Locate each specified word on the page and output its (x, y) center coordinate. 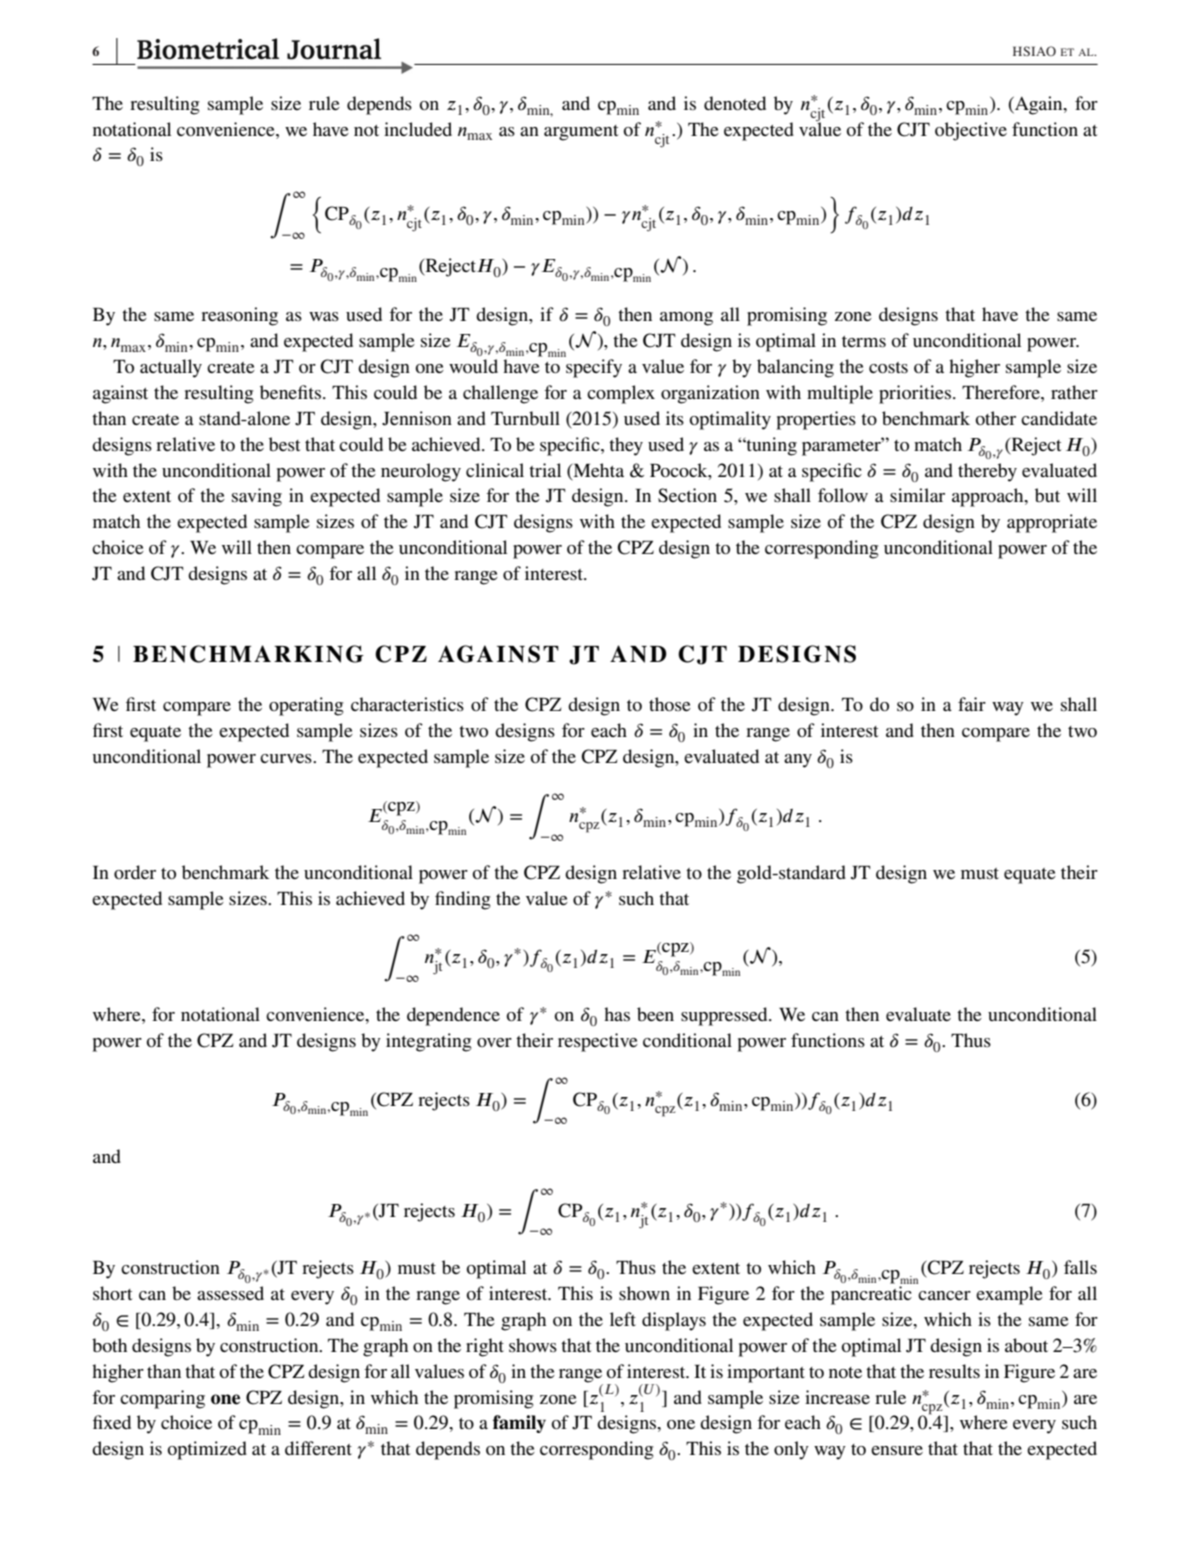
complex (621, 394)
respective (598, 1042)
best (284, 444)
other (995, 418)
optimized (207, 1450)
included (418, 129)
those (670, 704)
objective (971, 131)
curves (287, 758)
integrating (429, 1042)
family (519, 1424)
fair (972, 704)
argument (581, 133)
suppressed (725, 1016)
